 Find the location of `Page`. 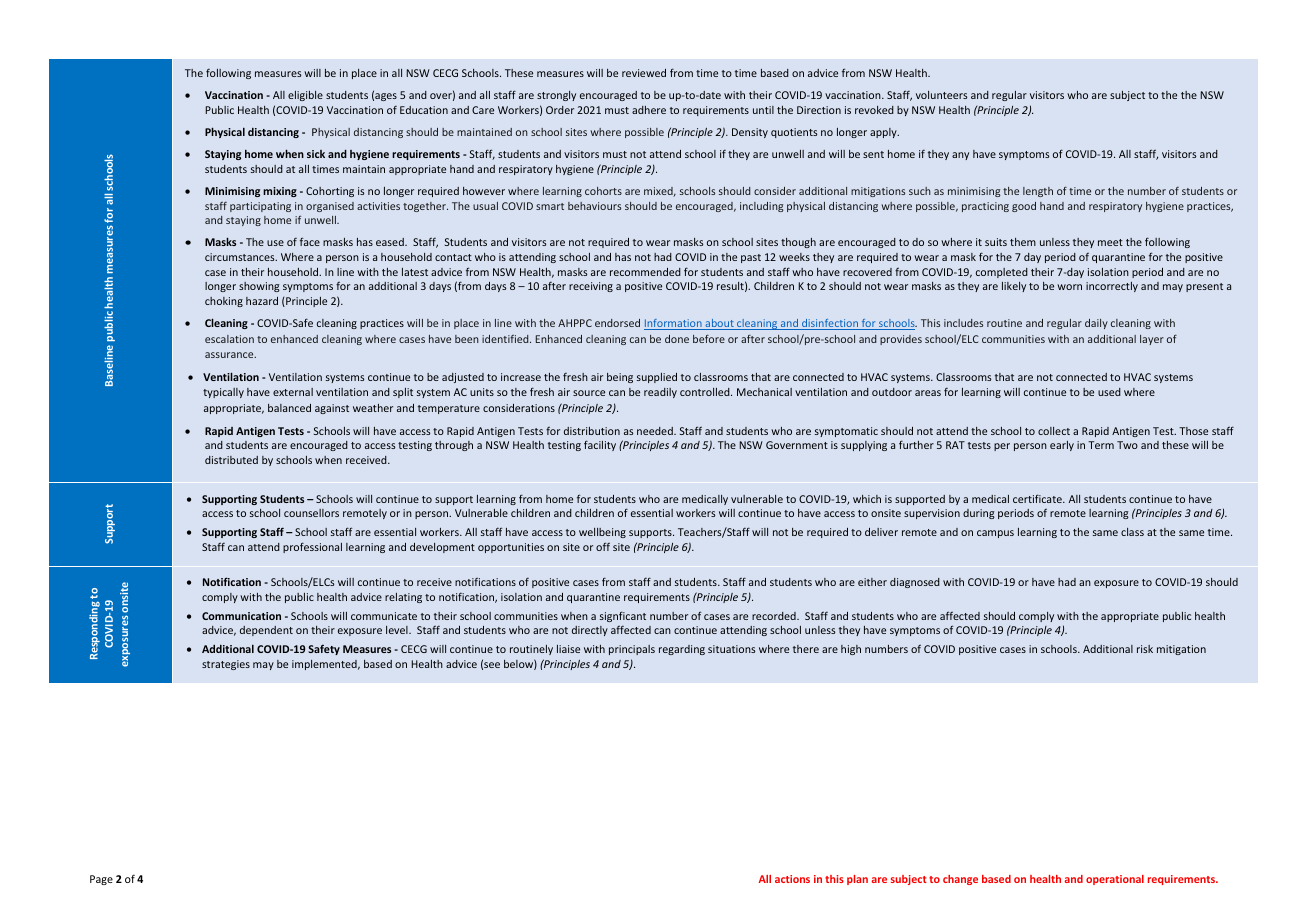

Page is located at coordinates (101, 880).
